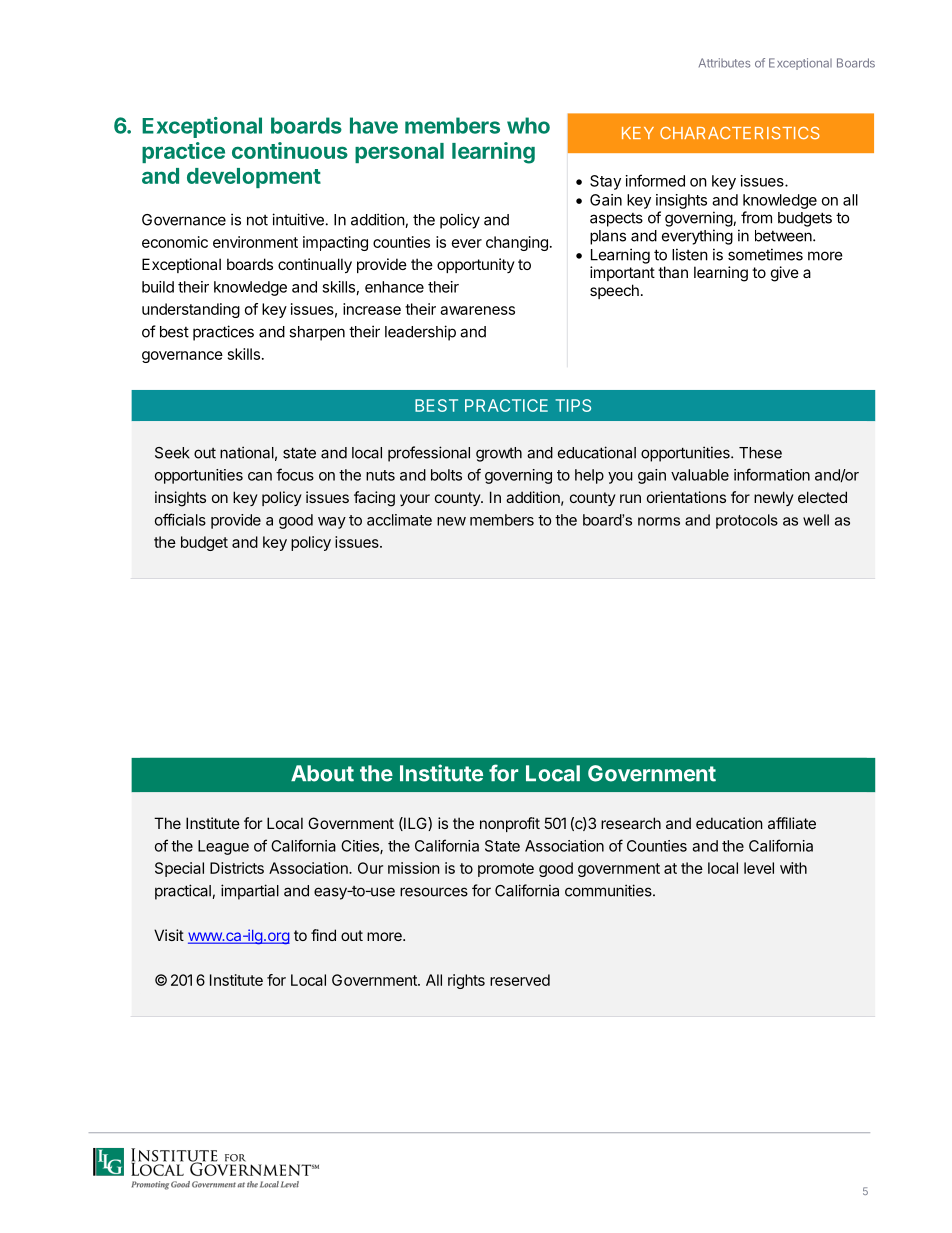 Image resolution: width=952 pixels, height=1233 pixels. Describe the element at coordinates (446, 475) in the screenshot. I see `bolts` at that location.
